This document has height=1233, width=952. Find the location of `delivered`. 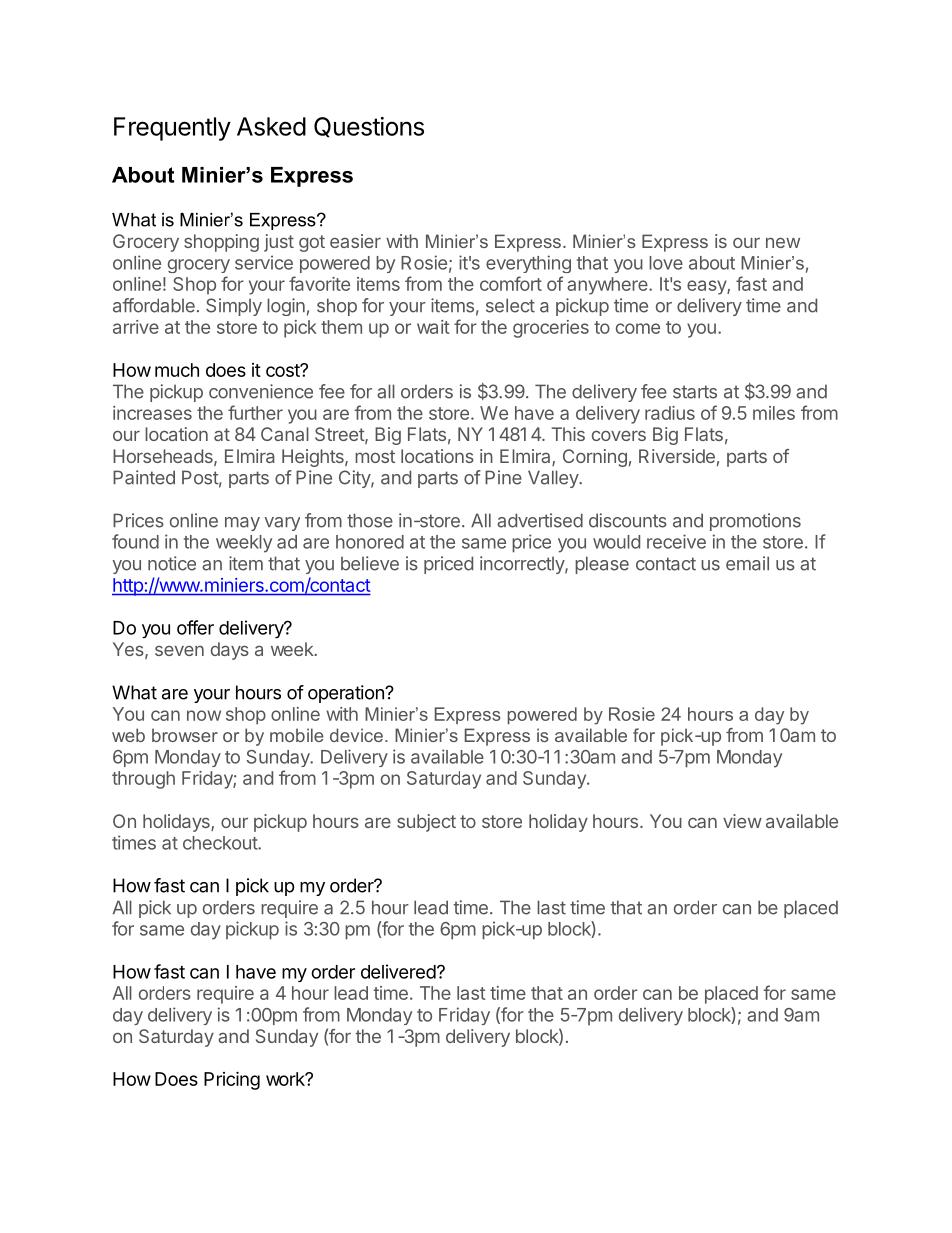

delivered is located at coordinates (398, 971).
